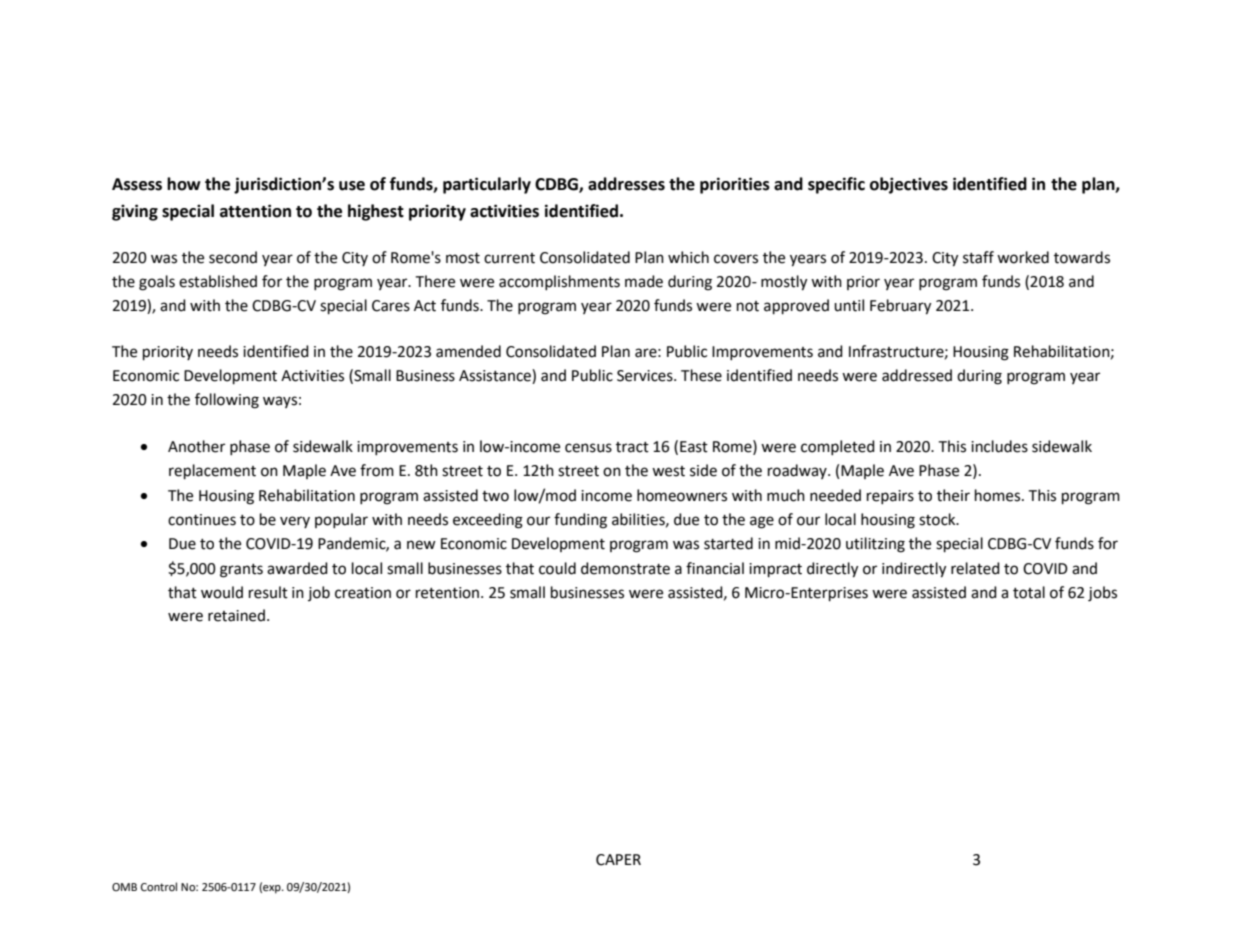 This screenshot has height=952, width=1233. I want to click on total, so click(1029, 592).
